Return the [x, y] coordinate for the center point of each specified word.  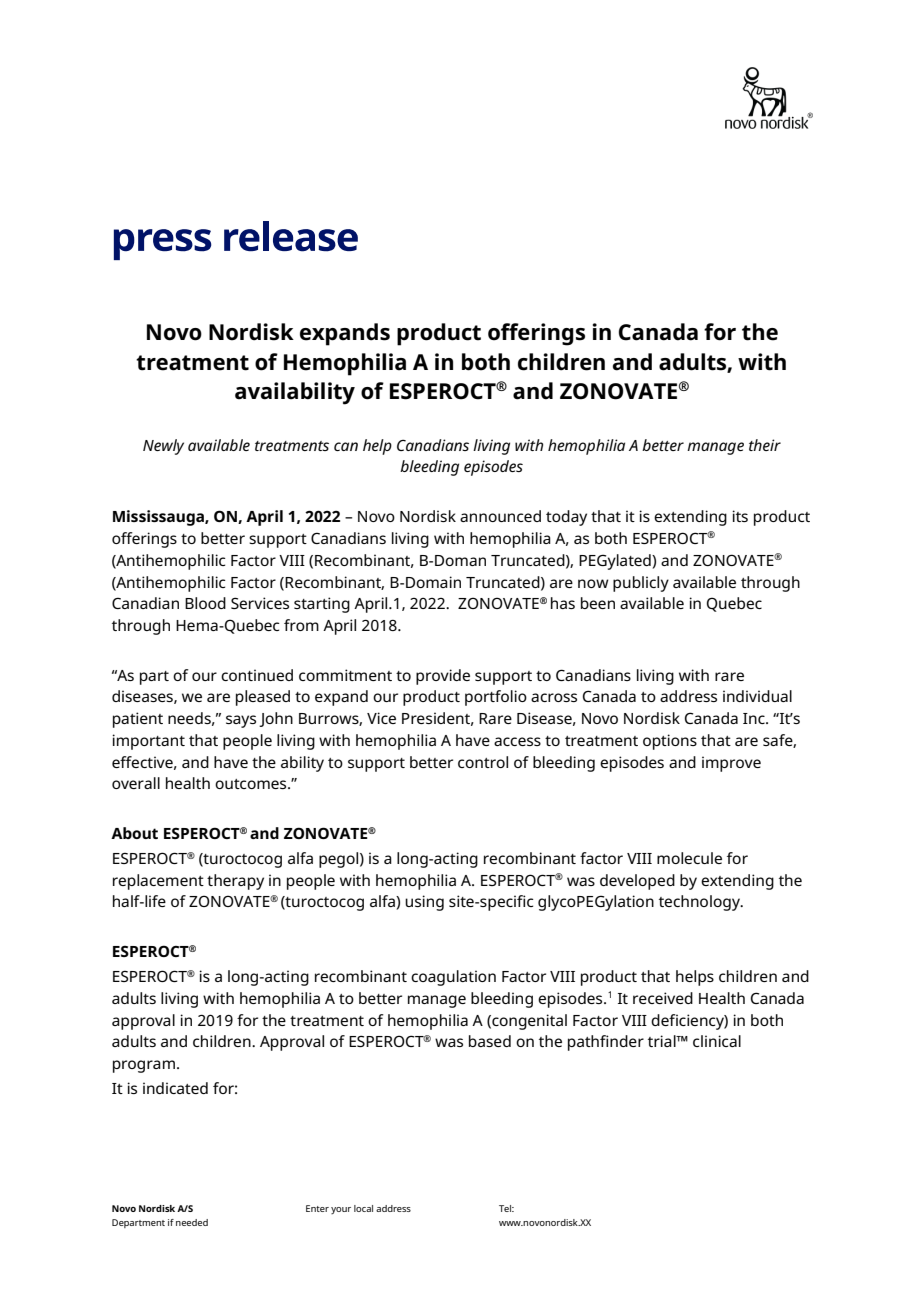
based [490, 1041]
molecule [689, 858]
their [765, 445]
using [424, 903]
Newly [163, 447]
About [134, 833]
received [663, 998]
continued [257, 675]
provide [443, 677]
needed [192, 1222]
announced [500, 516]
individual [757, 696]
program [144, 1066]
